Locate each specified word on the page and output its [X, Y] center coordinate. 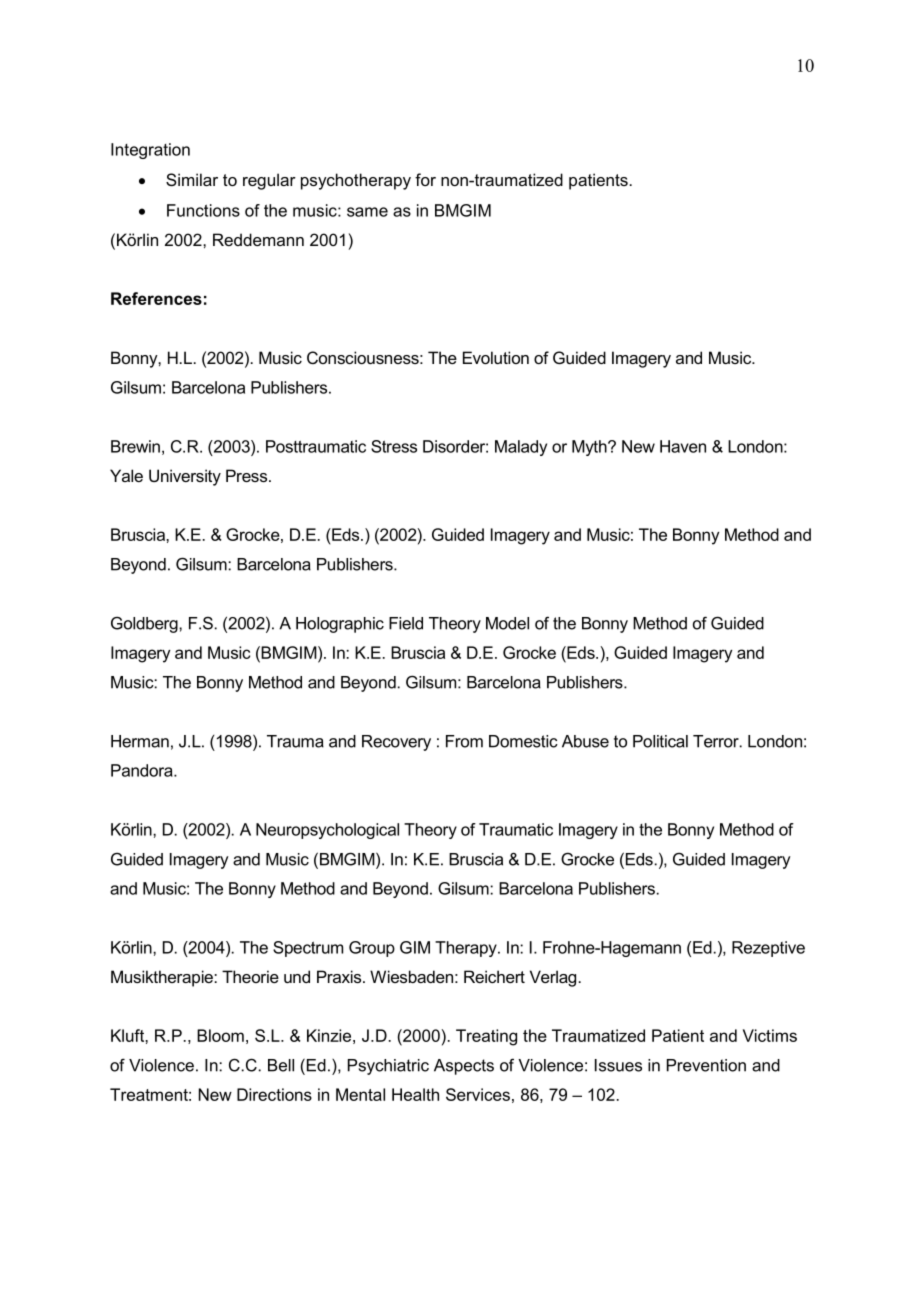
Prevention [706, 1065]
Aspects [464, 1067]
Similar [192, 179]
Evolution [496, 357]
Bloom [220, 1035]
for [425, 179]
